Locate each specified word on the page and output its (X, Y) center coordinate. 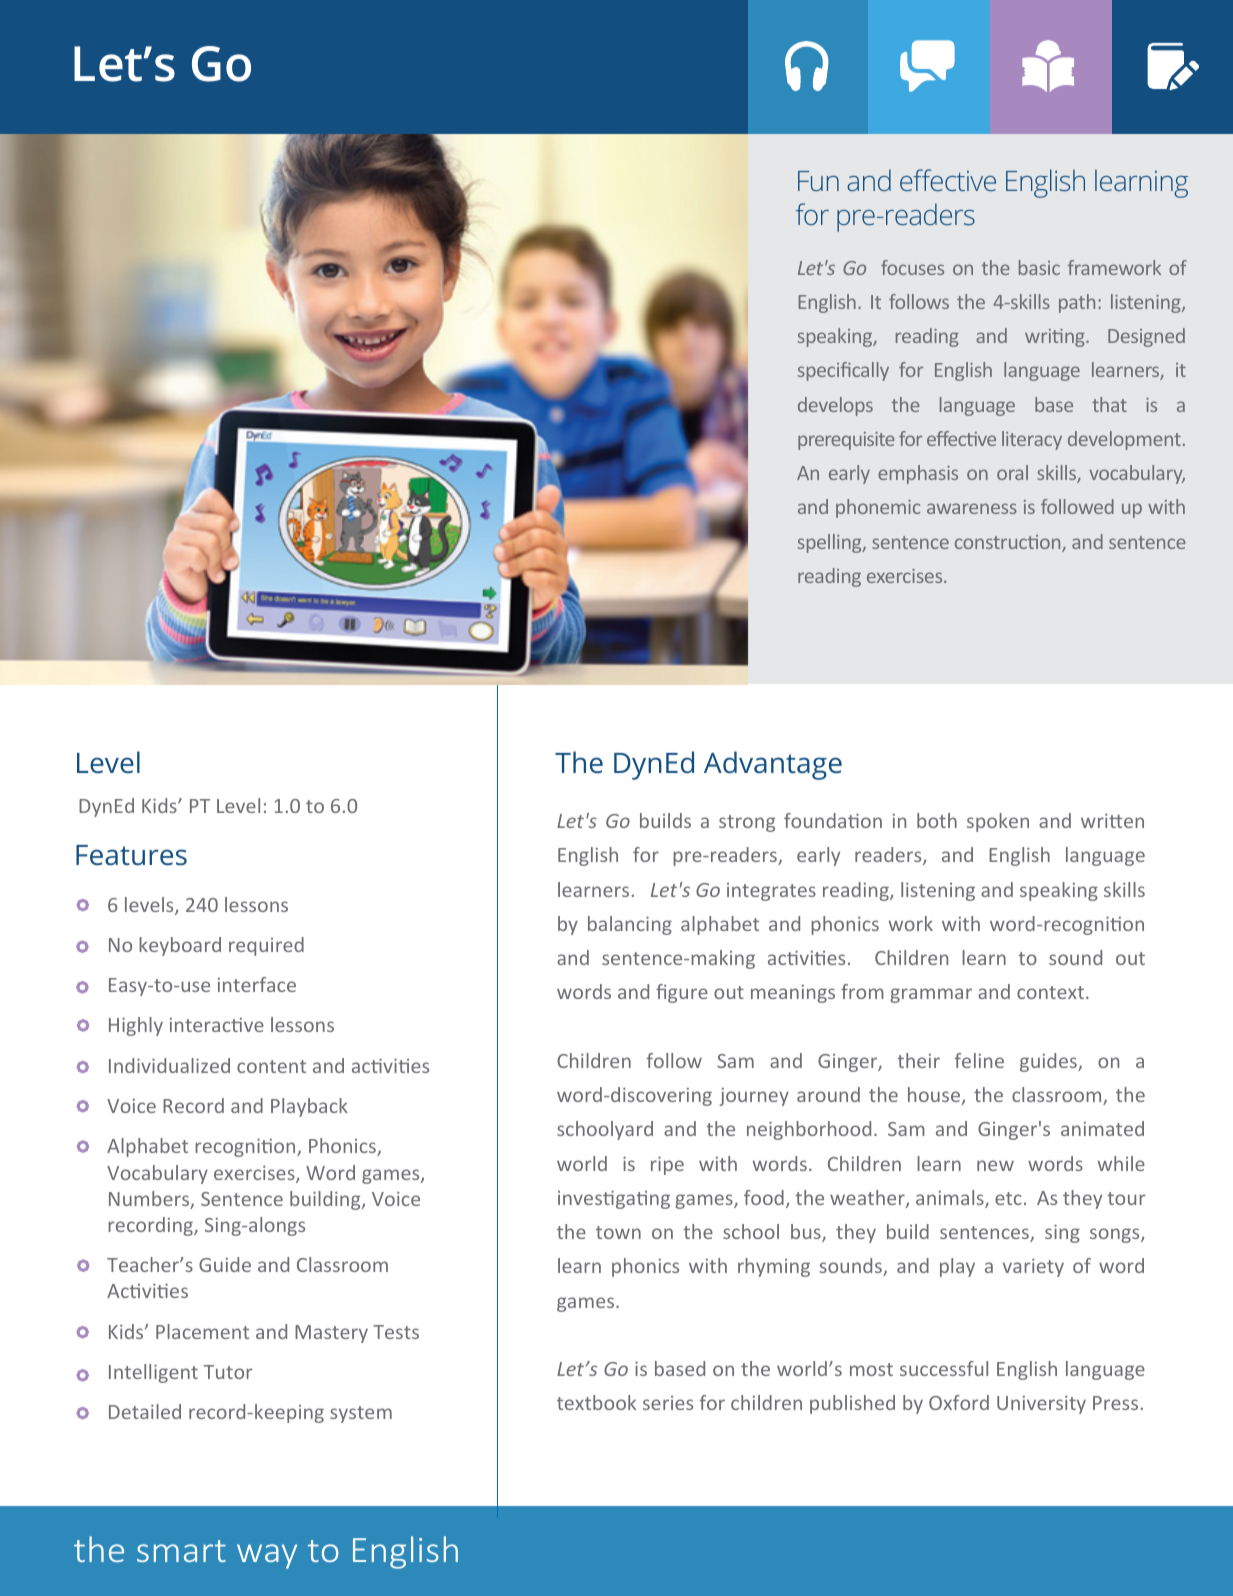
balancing (630, 925)
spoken (998, 822)
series (668, 1403)
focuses (912, 267)
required (266, 946)
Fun (818, 181)
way (267, 1556)
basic (1039, 267)
